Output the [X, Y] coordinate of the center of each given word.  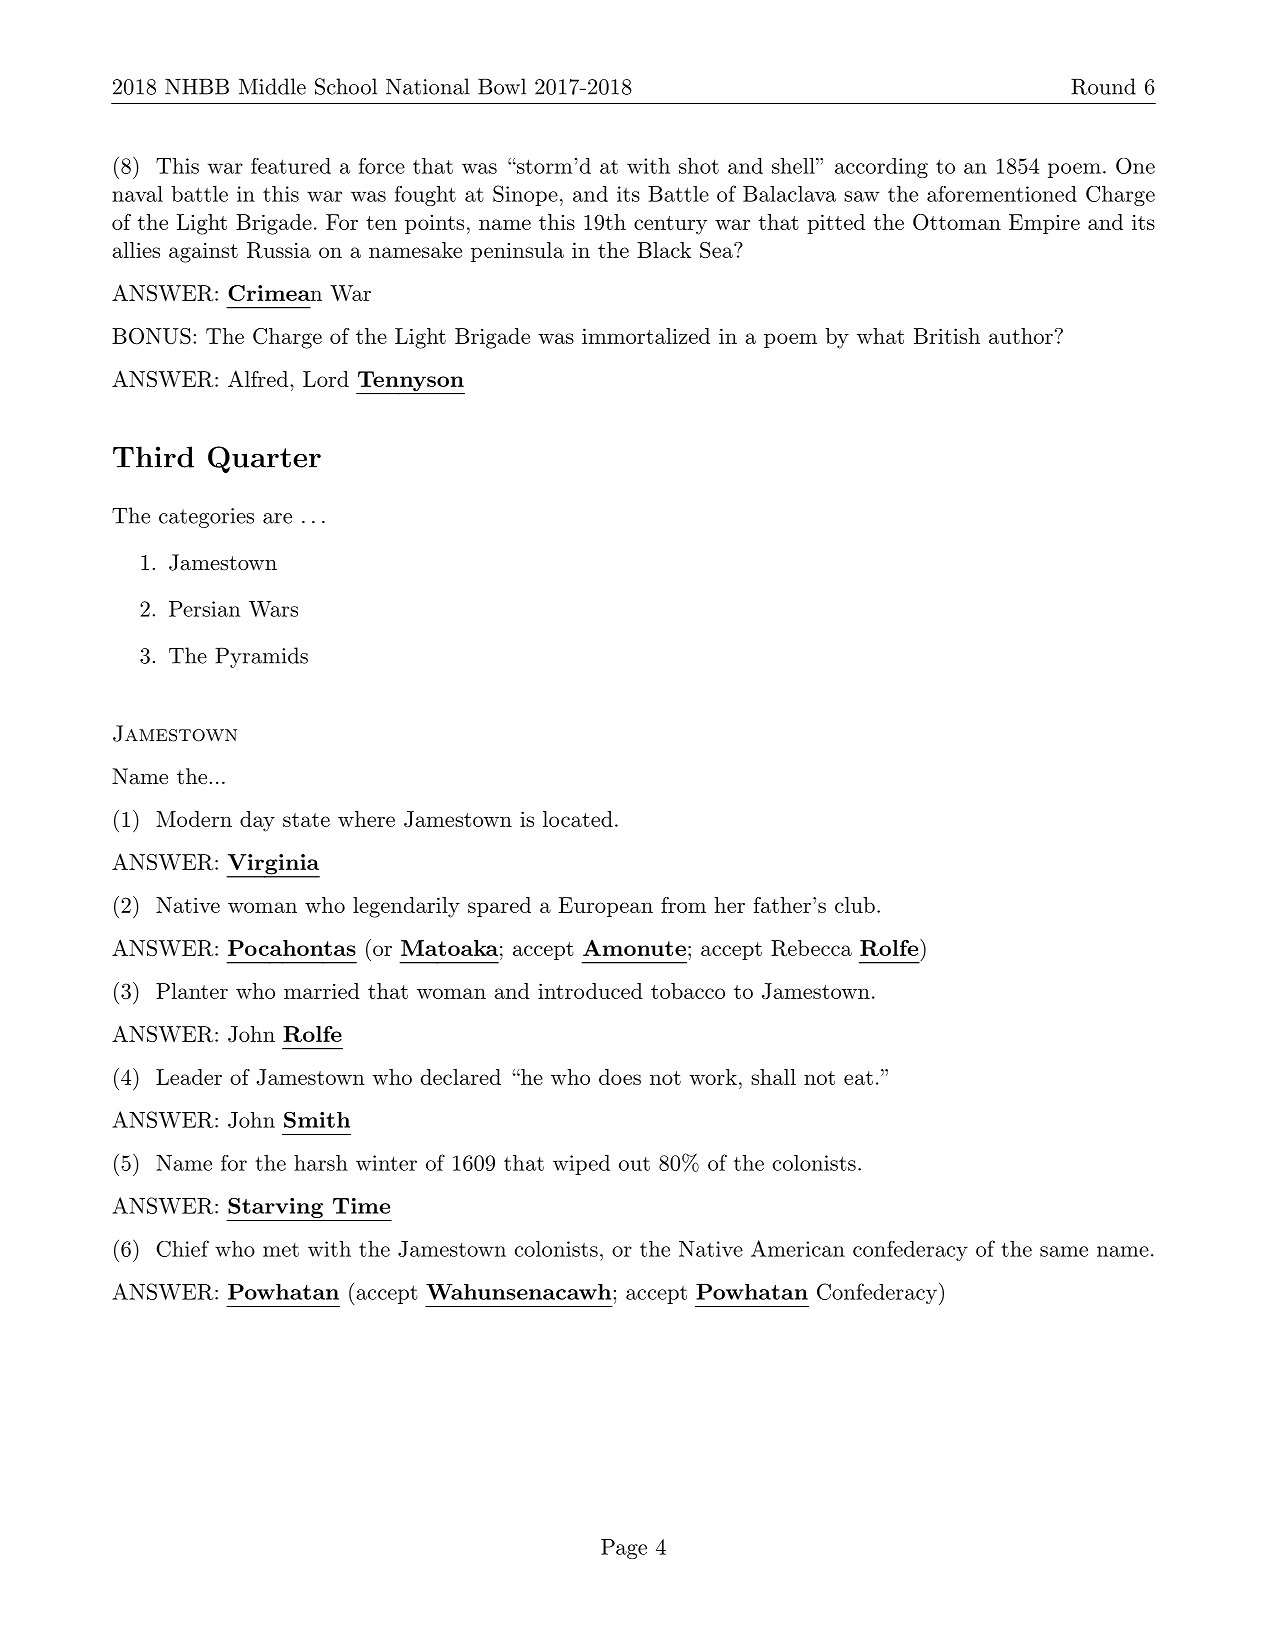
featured [291, 166]
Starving [275, 1209]
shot [699, 166]
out [634, 1164]
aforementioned [1002, 194]
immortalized [646, 336]
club [855, 905]
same [1064, 1251]
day [257, 821]
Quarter [264, 459]
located [578, 819]
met [281, 1250]
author [1021, 336]
